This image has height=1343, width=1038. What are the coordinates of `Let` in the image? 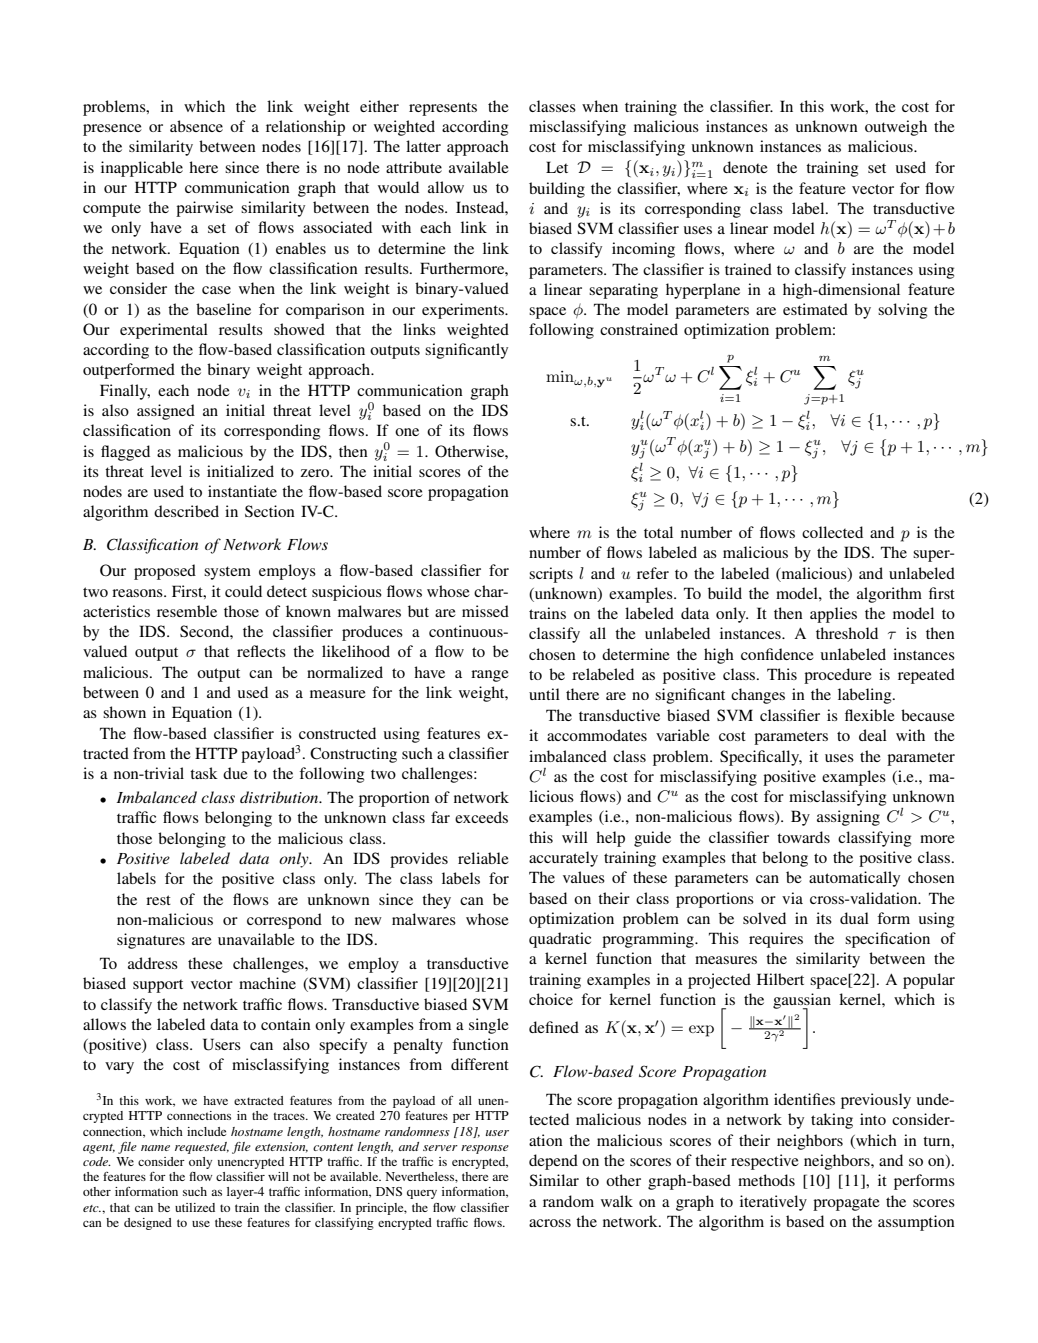 It's located at (557, 167).
